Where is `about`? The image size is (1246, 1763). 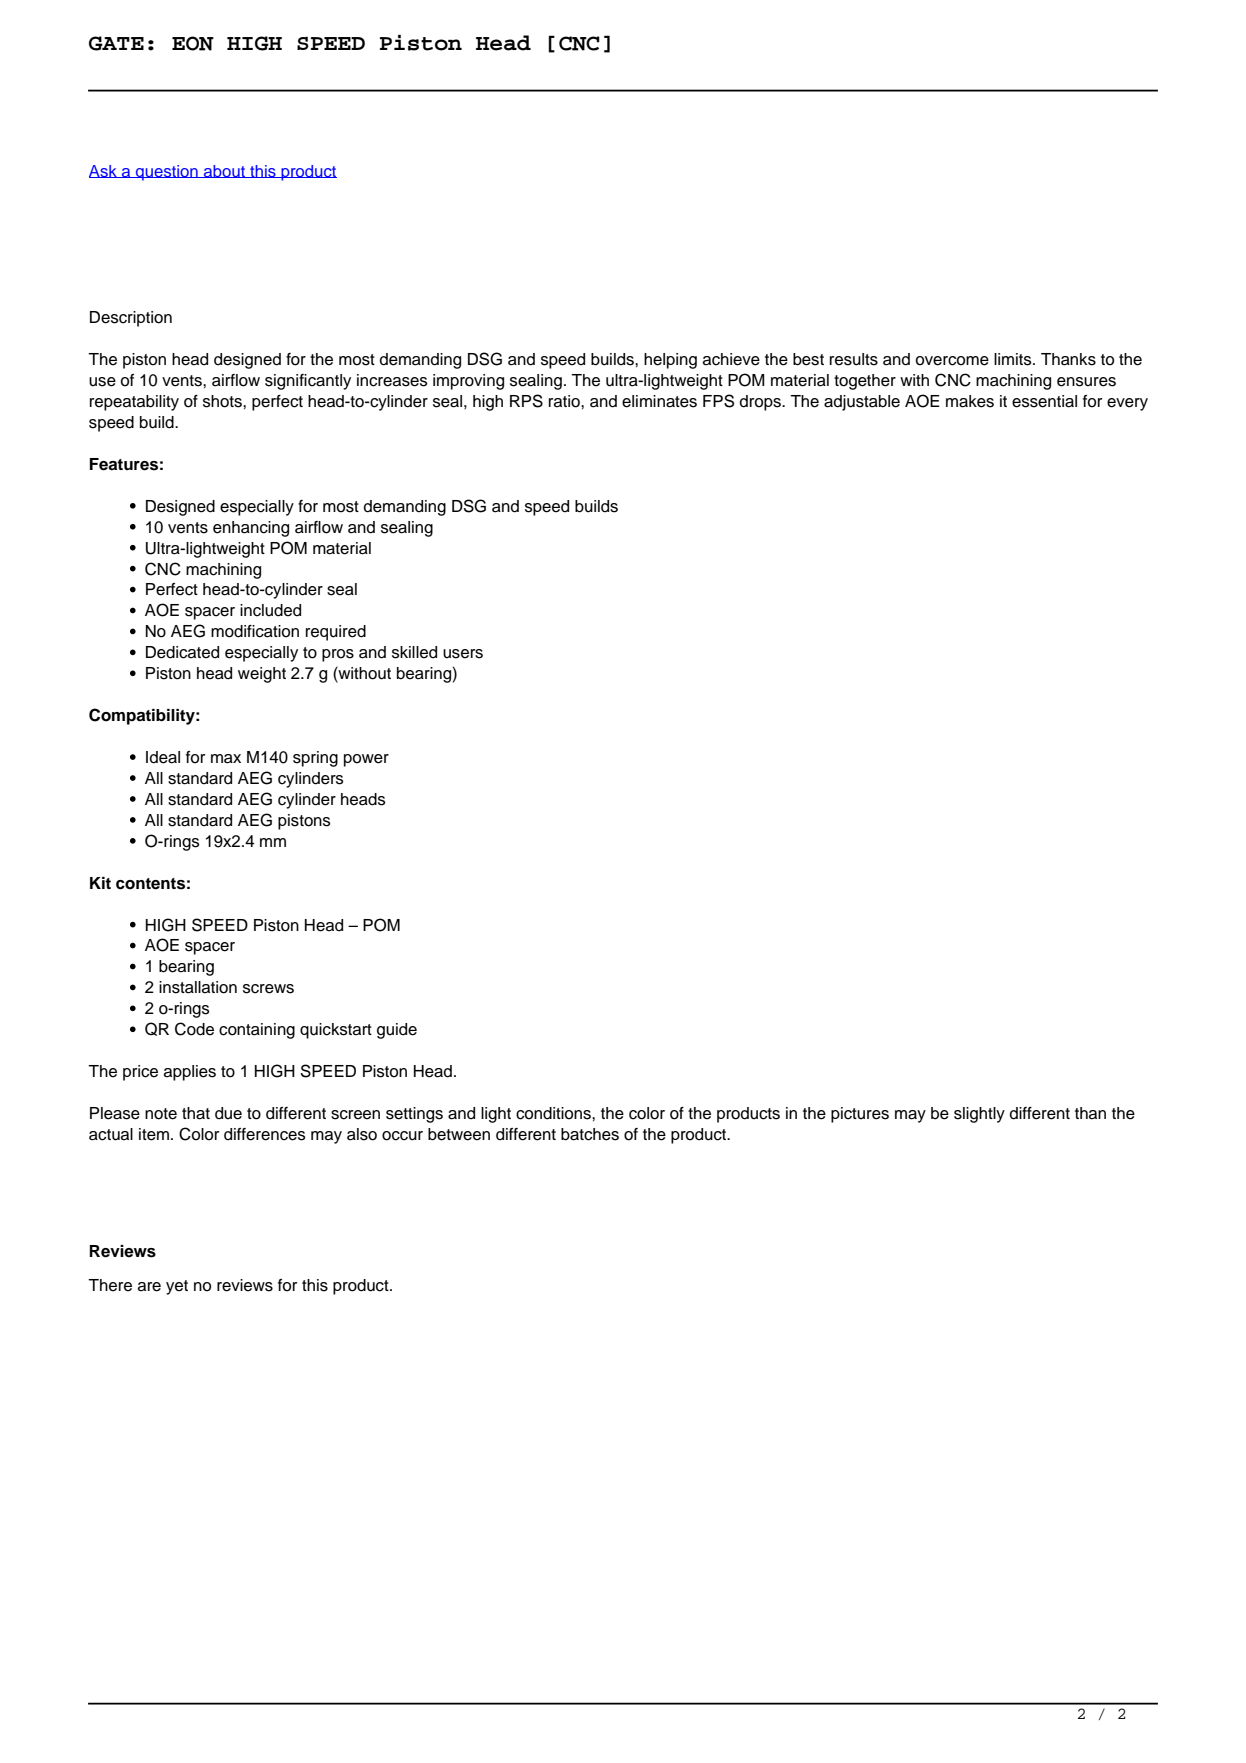 about is located at coordinates (225, 171).
